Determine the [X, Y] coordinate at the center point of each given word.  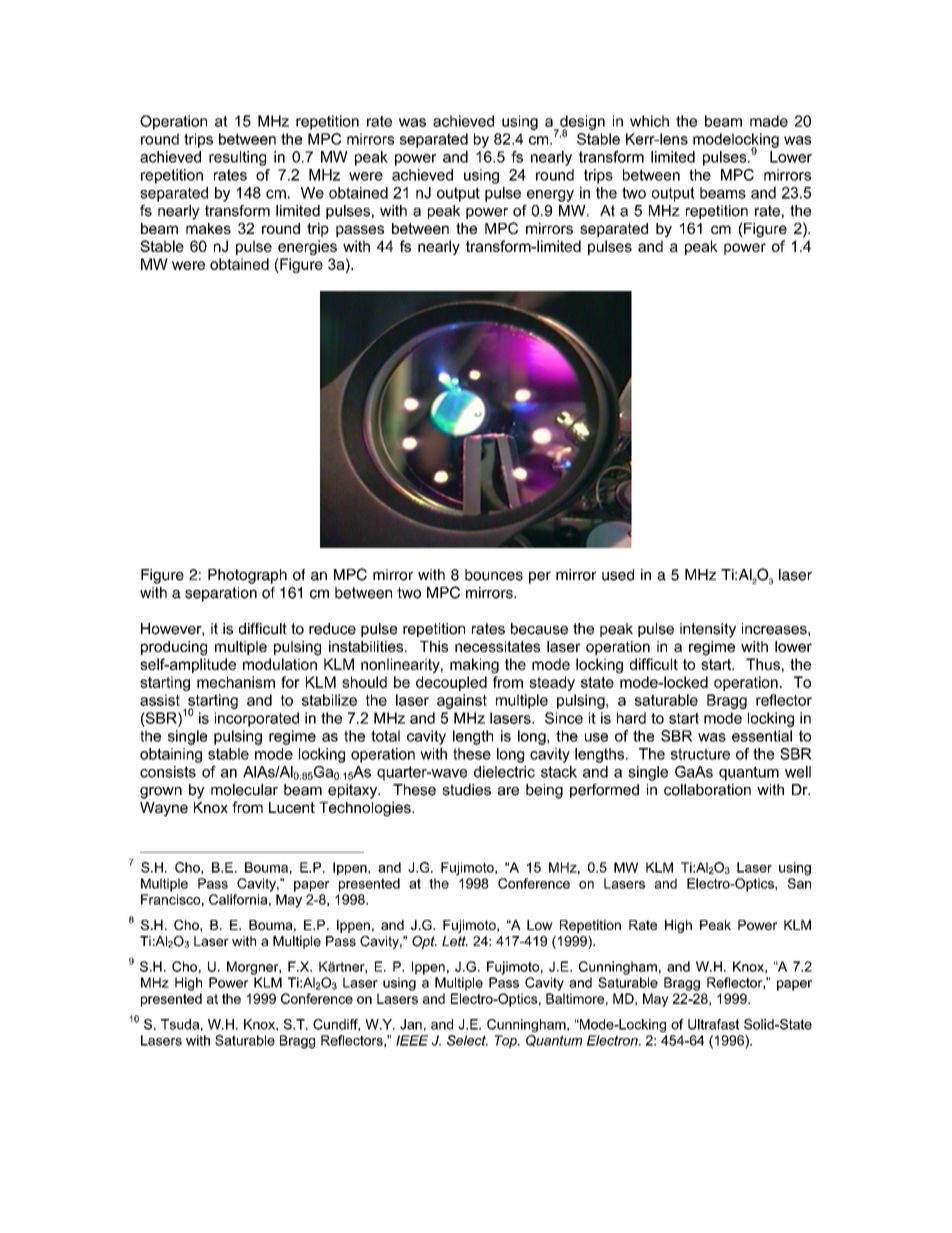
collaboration [707, 790]
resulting [237, 158]
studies [466, 790]
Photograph [247, 576]
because [539, 629]
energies [307, 247]
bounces [494, 575]
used [618, 575]
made [769, 121]
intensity [708, 630]
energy [550, 196]
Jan [411, 1024]
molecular [244, 790]
